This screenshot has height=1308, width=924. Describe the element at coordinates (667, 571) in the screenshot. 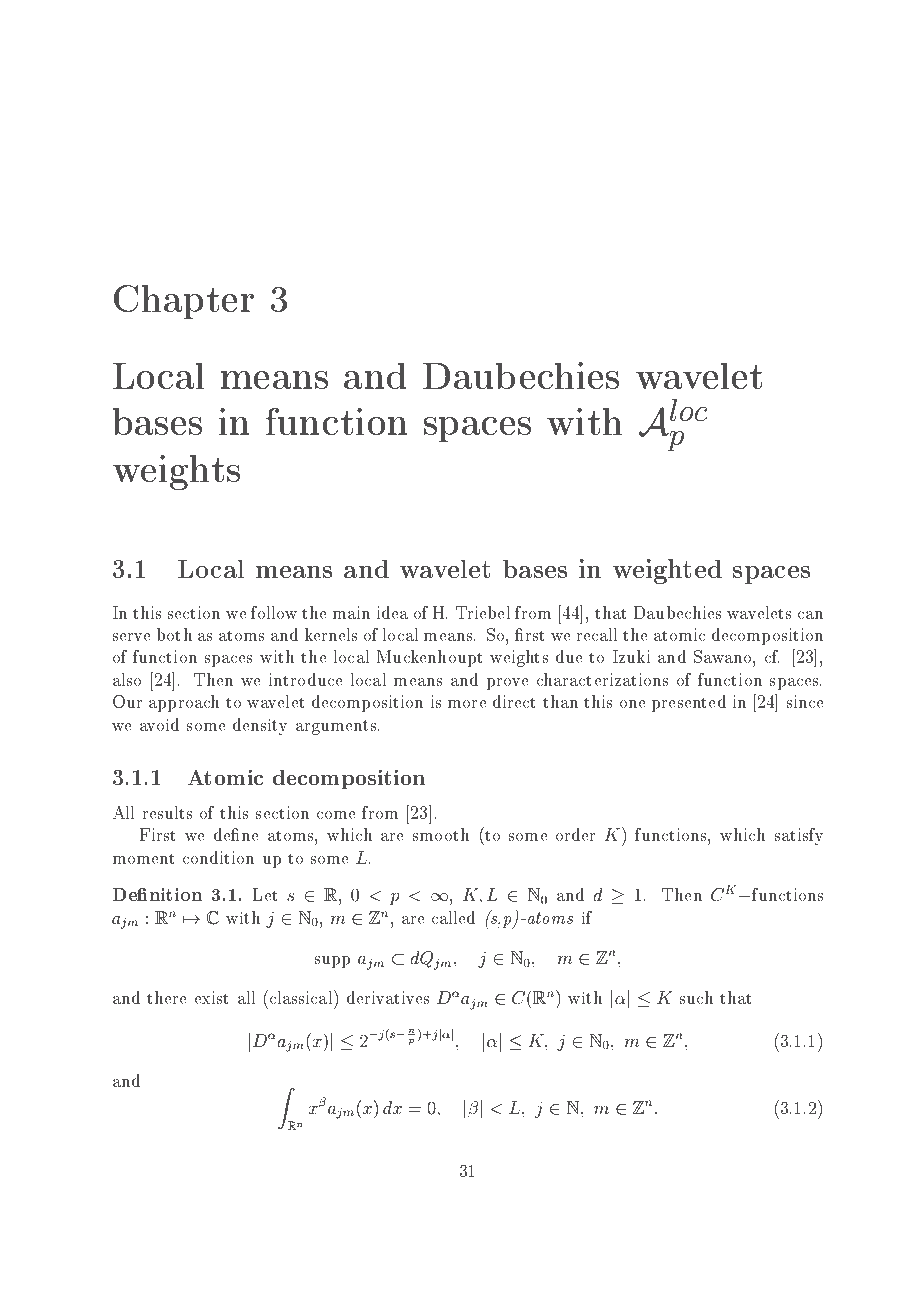

I see `weighted` at that location.
